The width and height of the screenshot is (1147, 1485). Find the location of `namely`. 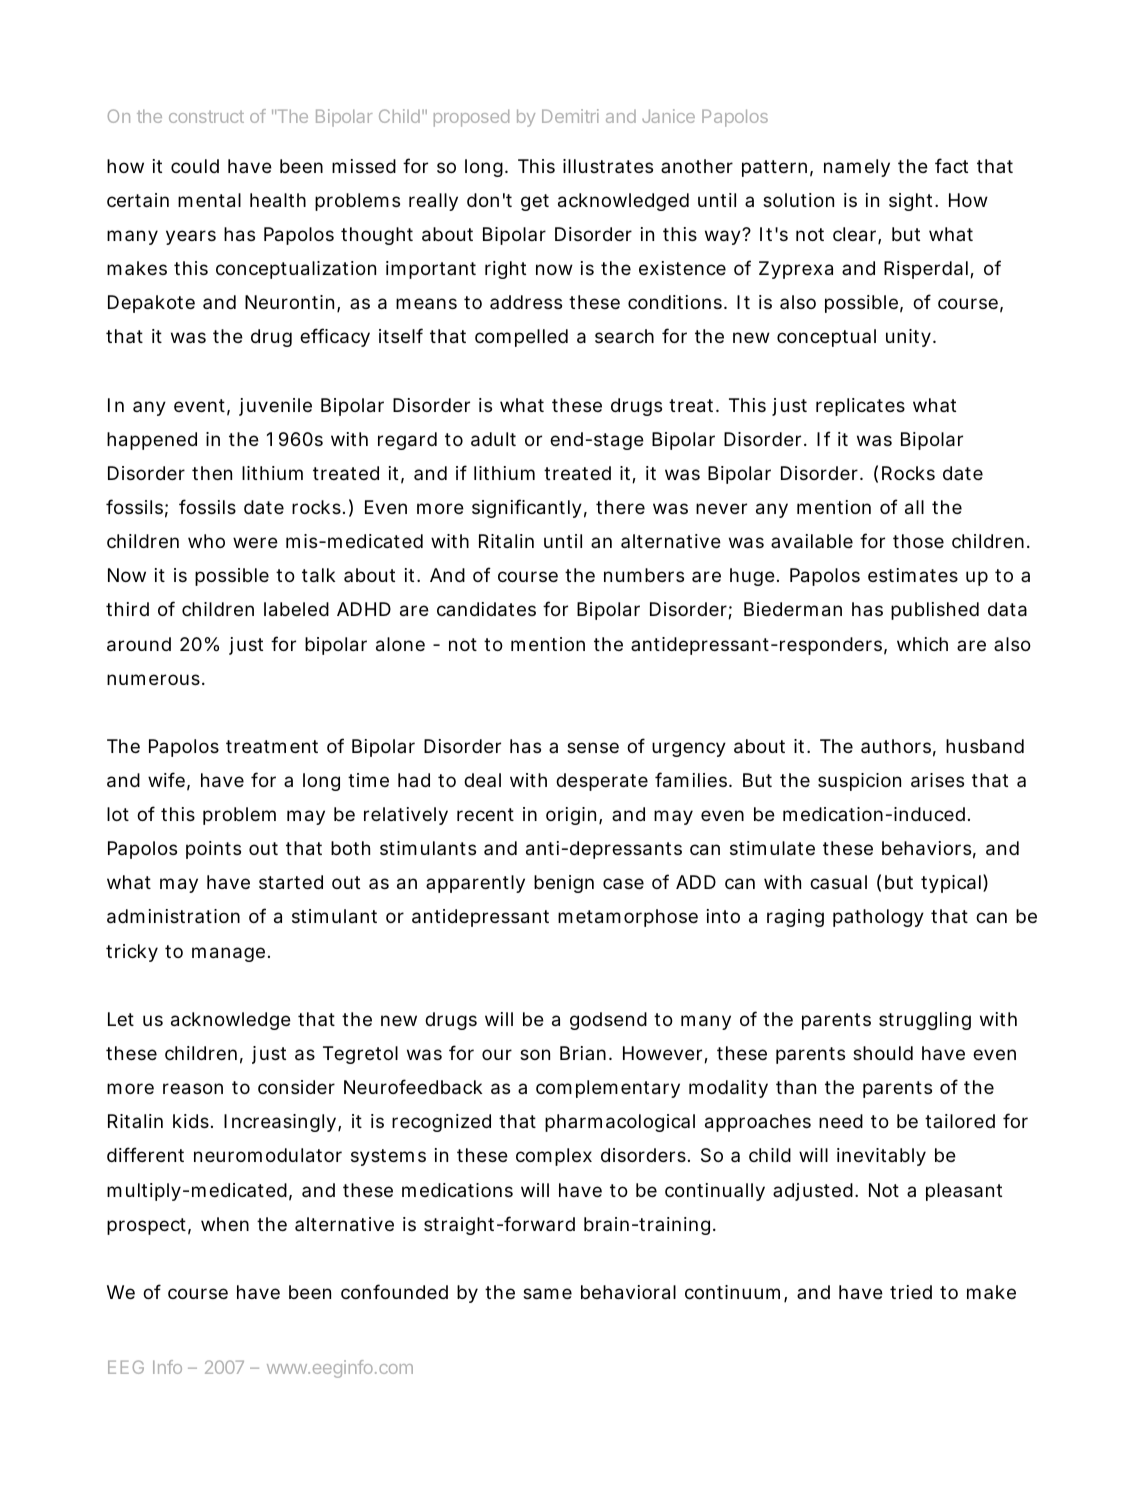

namely is located at coordinates (857, 168).
